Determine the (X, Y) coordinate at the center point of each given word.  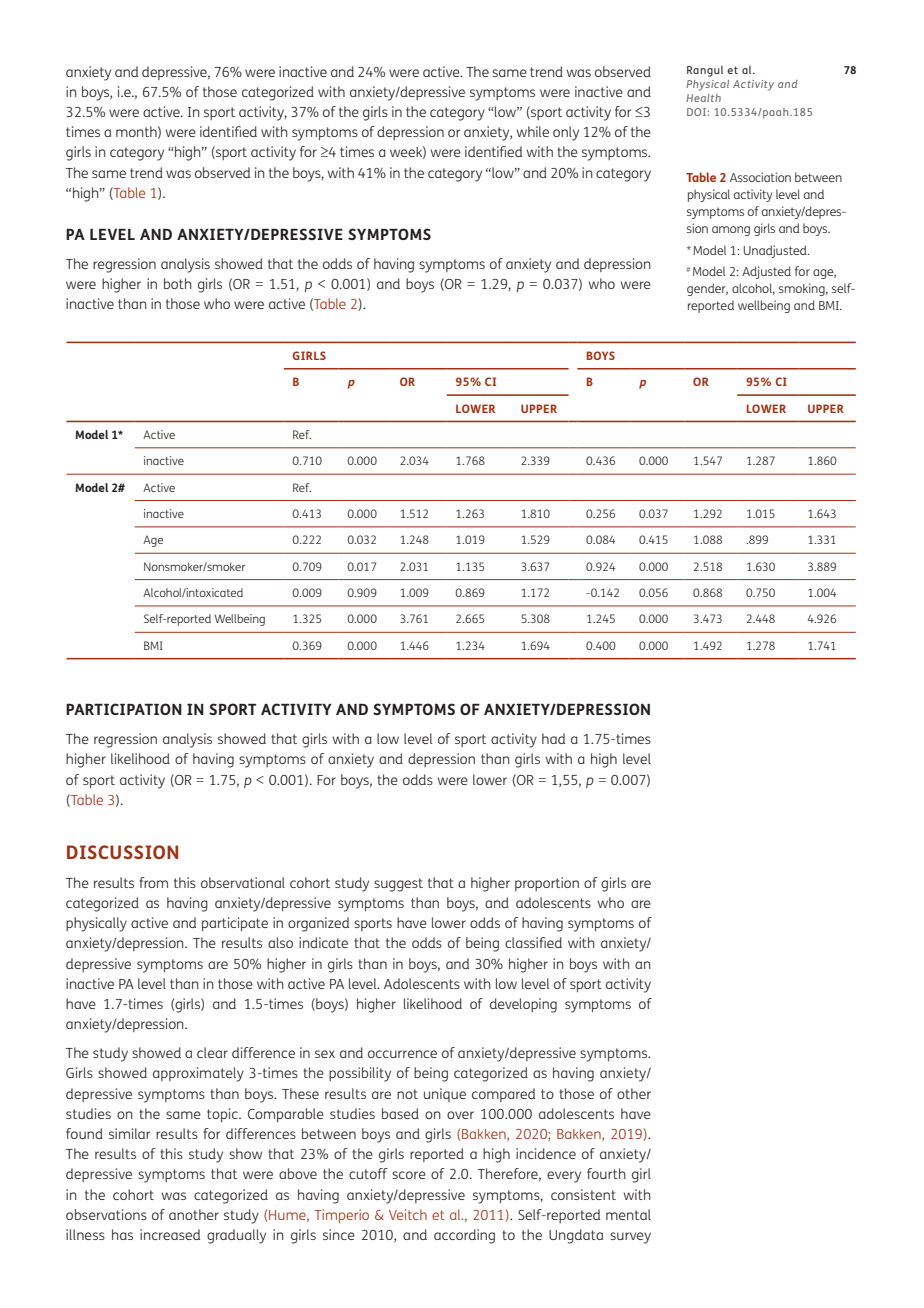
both (177, 283)
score (409, 1175)
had (553, 738)
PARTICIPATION (124, 709)
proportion (547, 884)
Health (703, 98)
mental (628, 1214)
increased (170, 1234)
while (533, 131)
